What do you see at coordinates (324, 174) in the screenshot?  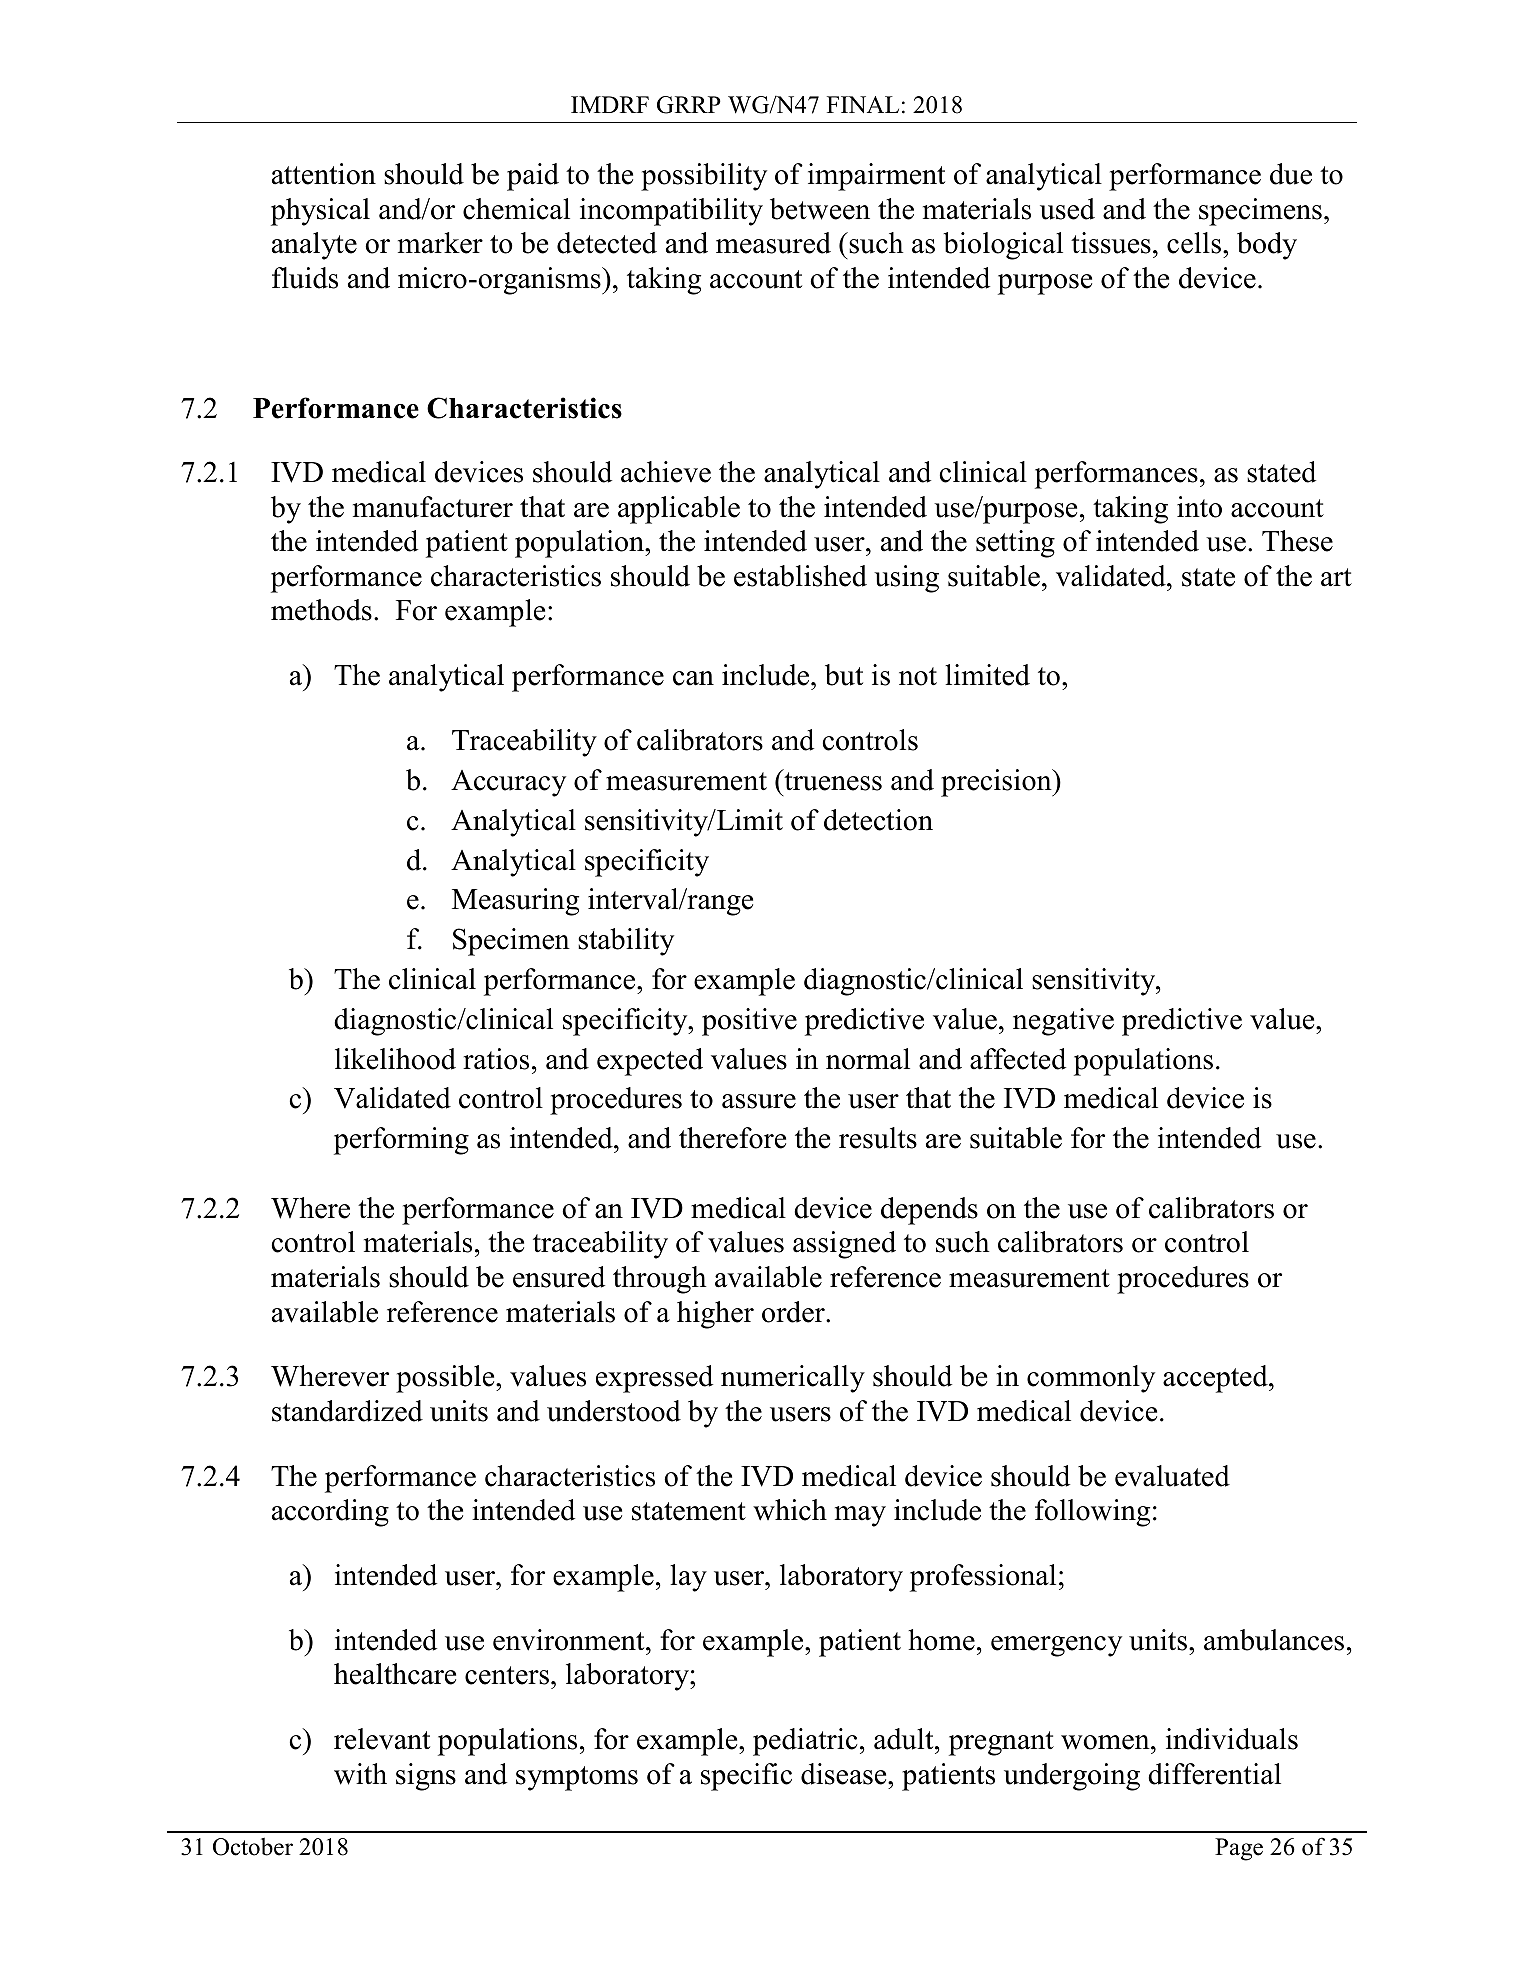 I see `attention` at bounding box center [324, 174].
